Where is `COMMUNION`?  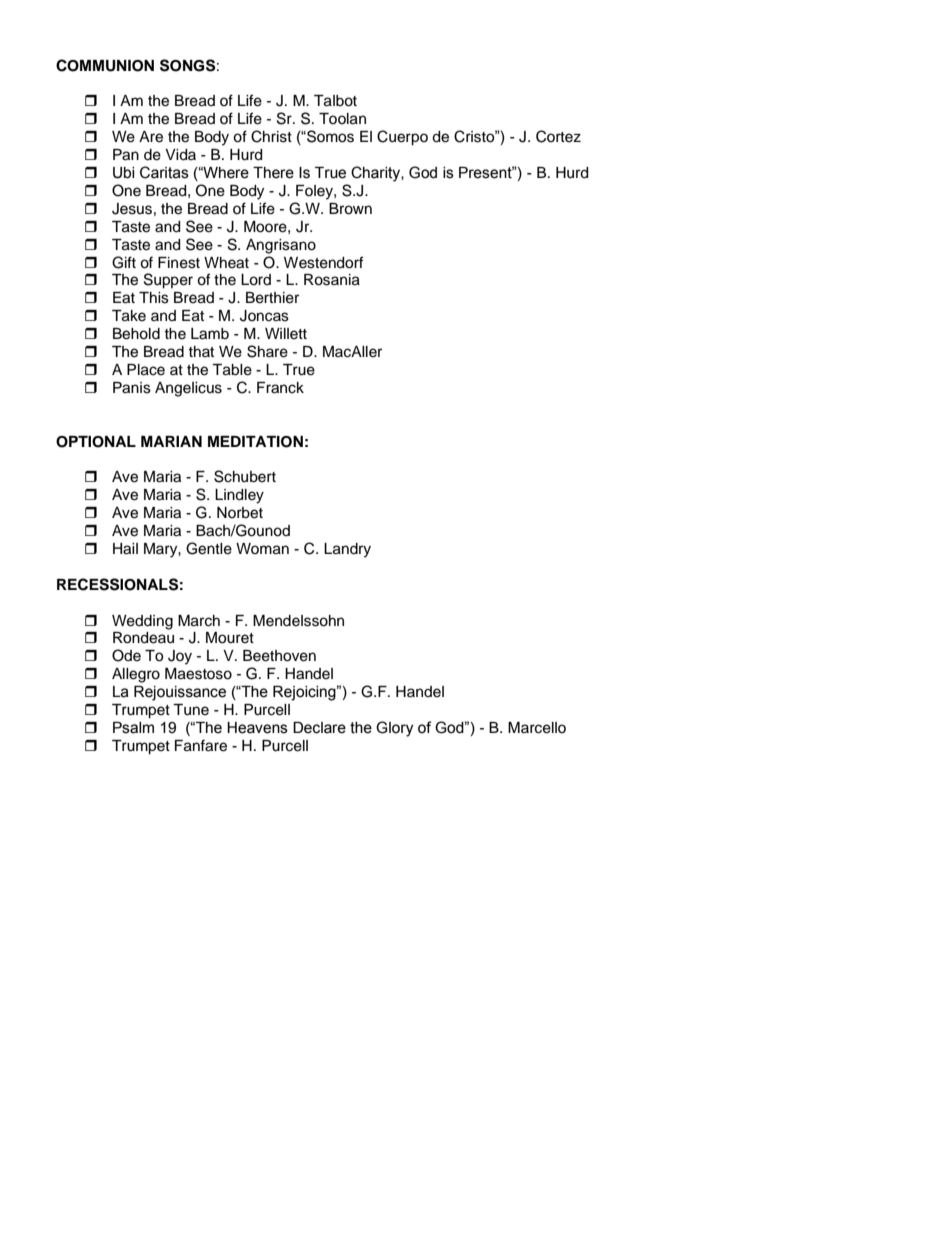
COMMUNION is located at coordinates (105, 65).
